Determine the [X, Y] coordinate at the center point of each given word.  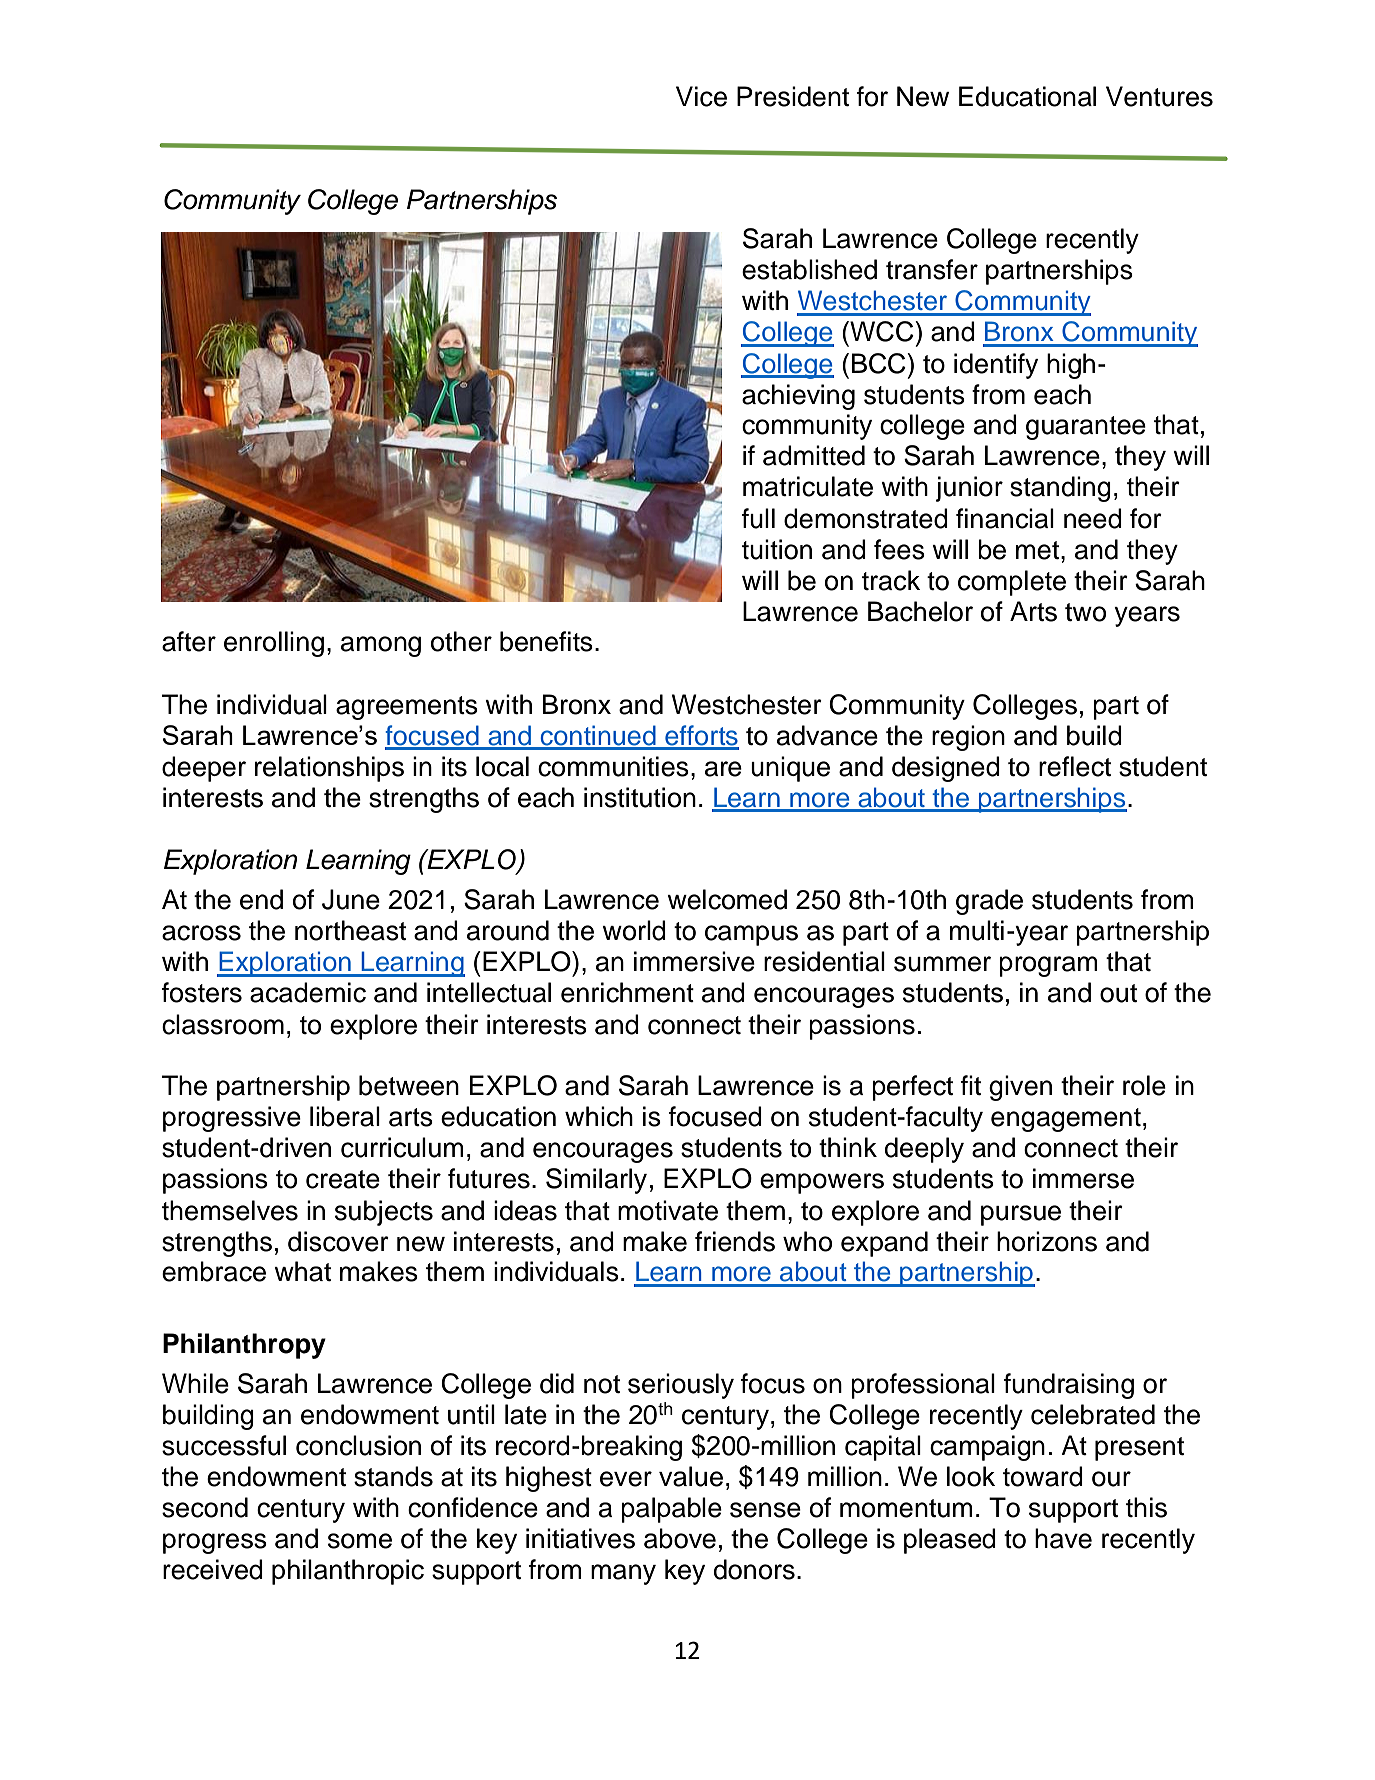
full [758, 518]
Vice [701, 96]
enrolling [274, 644]
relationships [329, 769]
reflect [1075, 766]
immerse [1083, 1178]
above [680, 1538]
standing [1060, 489]
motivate [668, 1210]
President [793, 96]
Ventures [1159, 96]
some [360, 1541]
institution [640, 797]
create [343, 1179]
